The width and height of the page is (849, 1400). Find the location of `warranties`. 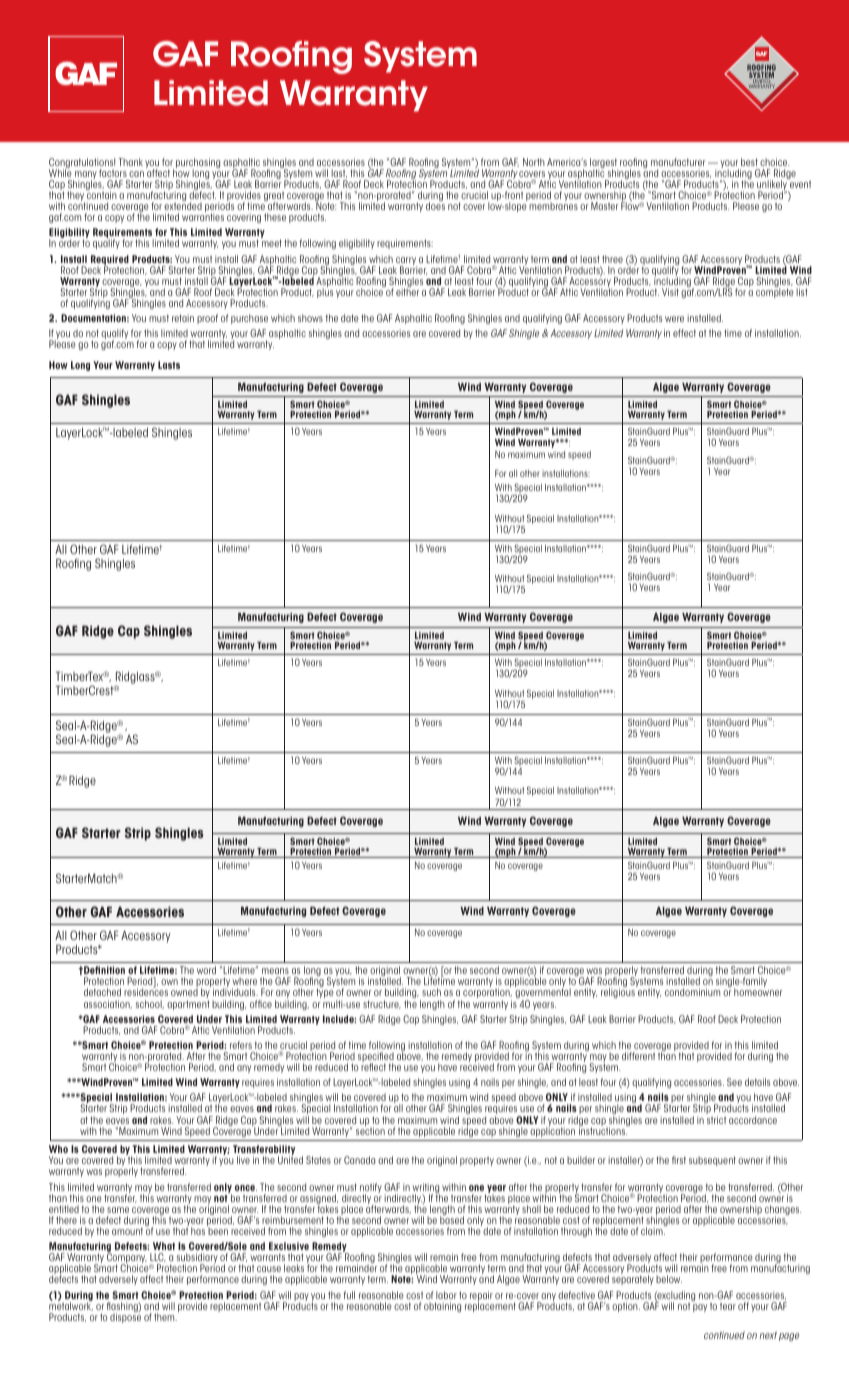

warranties is located at coordinates (203, 217).
